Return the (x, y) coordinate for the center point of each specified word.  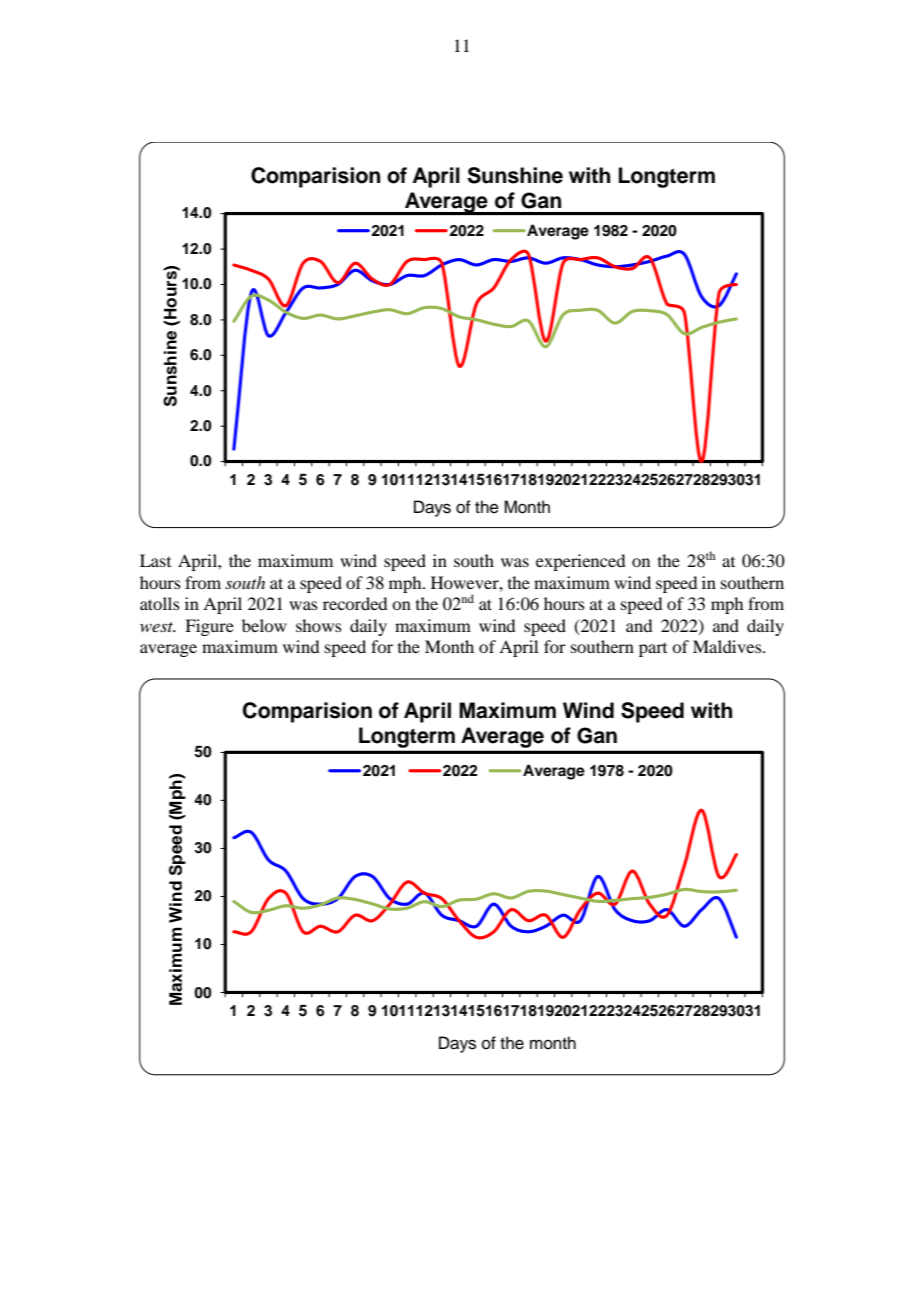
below (264, 625)
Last (155, 560)
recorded (355, 603)
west (158, 627)
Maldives (728, 646)
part (653, 650)
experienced (580, 562)
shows (319, 625)
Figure (209, 627)
